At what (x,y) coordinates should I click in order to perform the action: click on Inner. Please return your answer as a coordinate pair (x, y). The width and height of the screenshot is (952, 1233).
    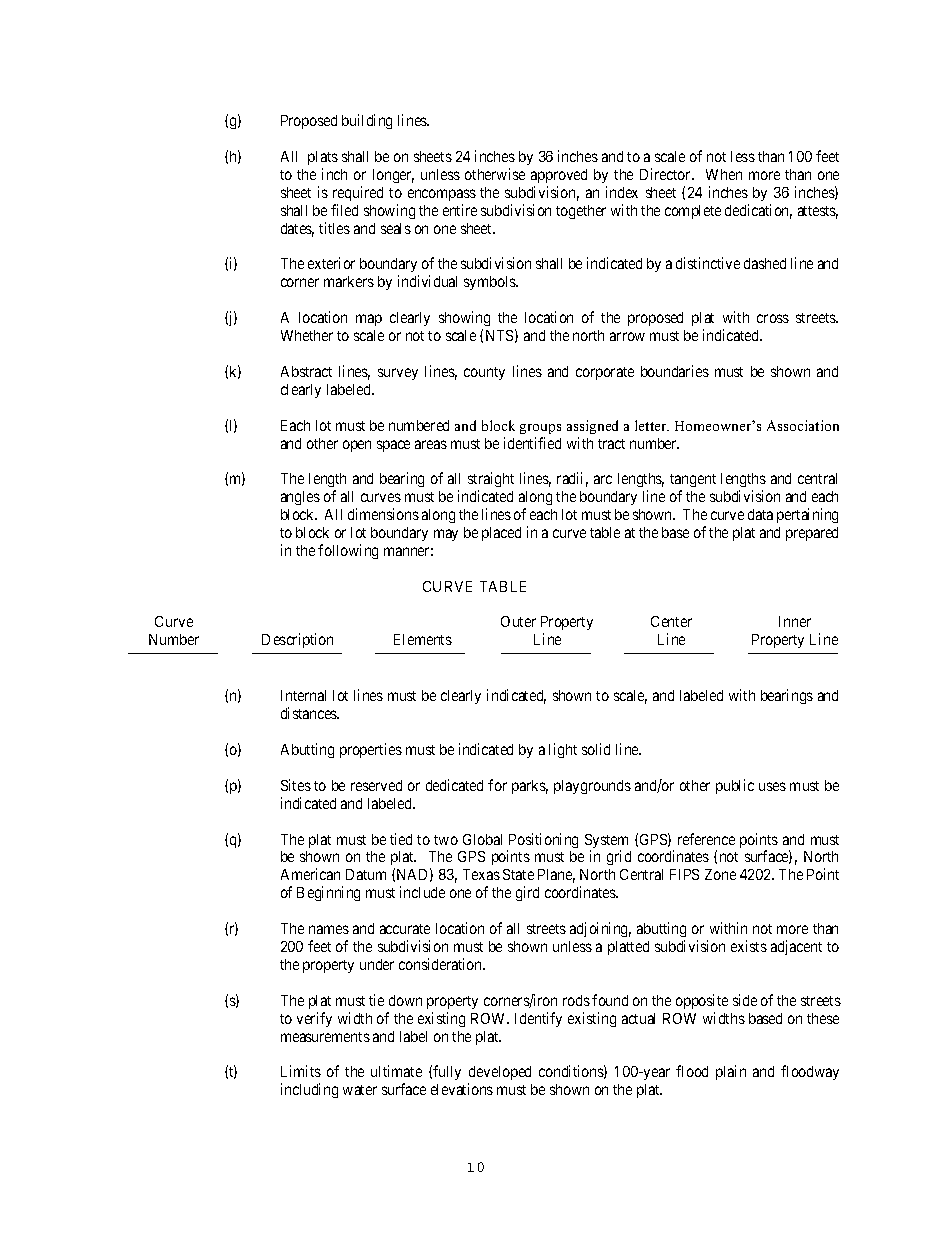
    Looking at the image, I should click on (795, 621).
